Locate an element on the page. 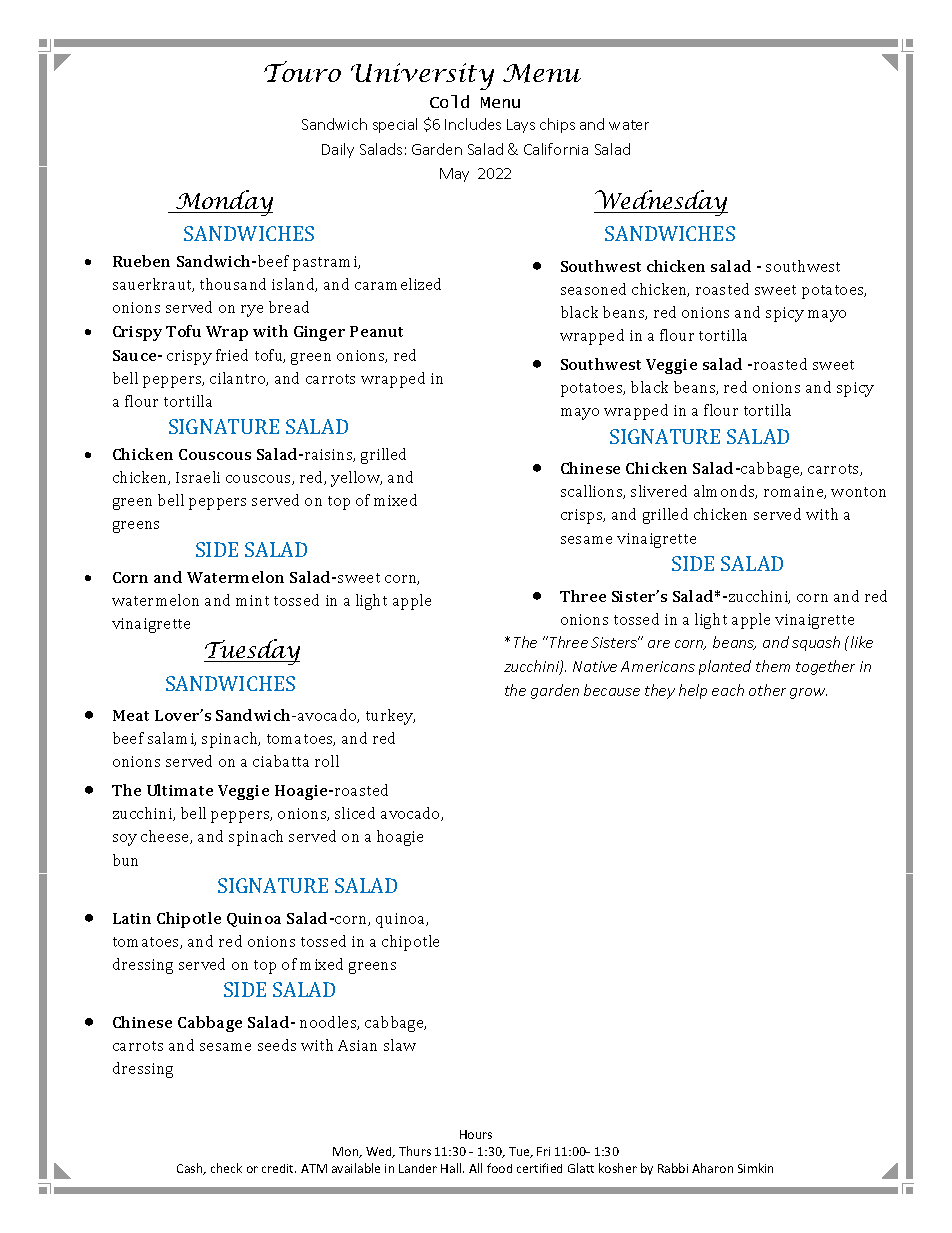 Image resolution: width=952 pixels, height=1233 pixels. slaw is located at coordinates (400, 1045).
